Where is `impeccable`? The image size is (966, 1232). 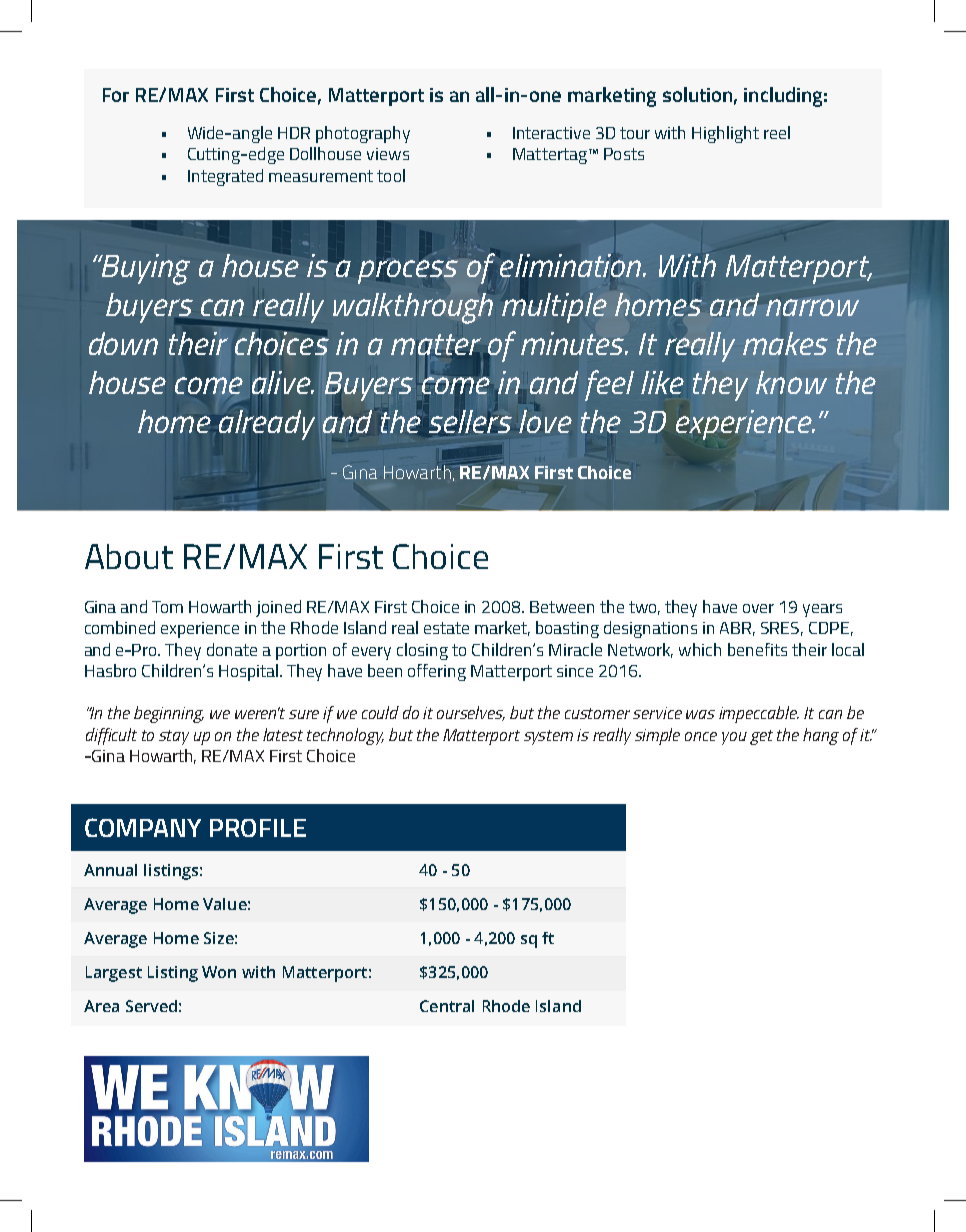
impeccable is located at coordinates (759, 714).
